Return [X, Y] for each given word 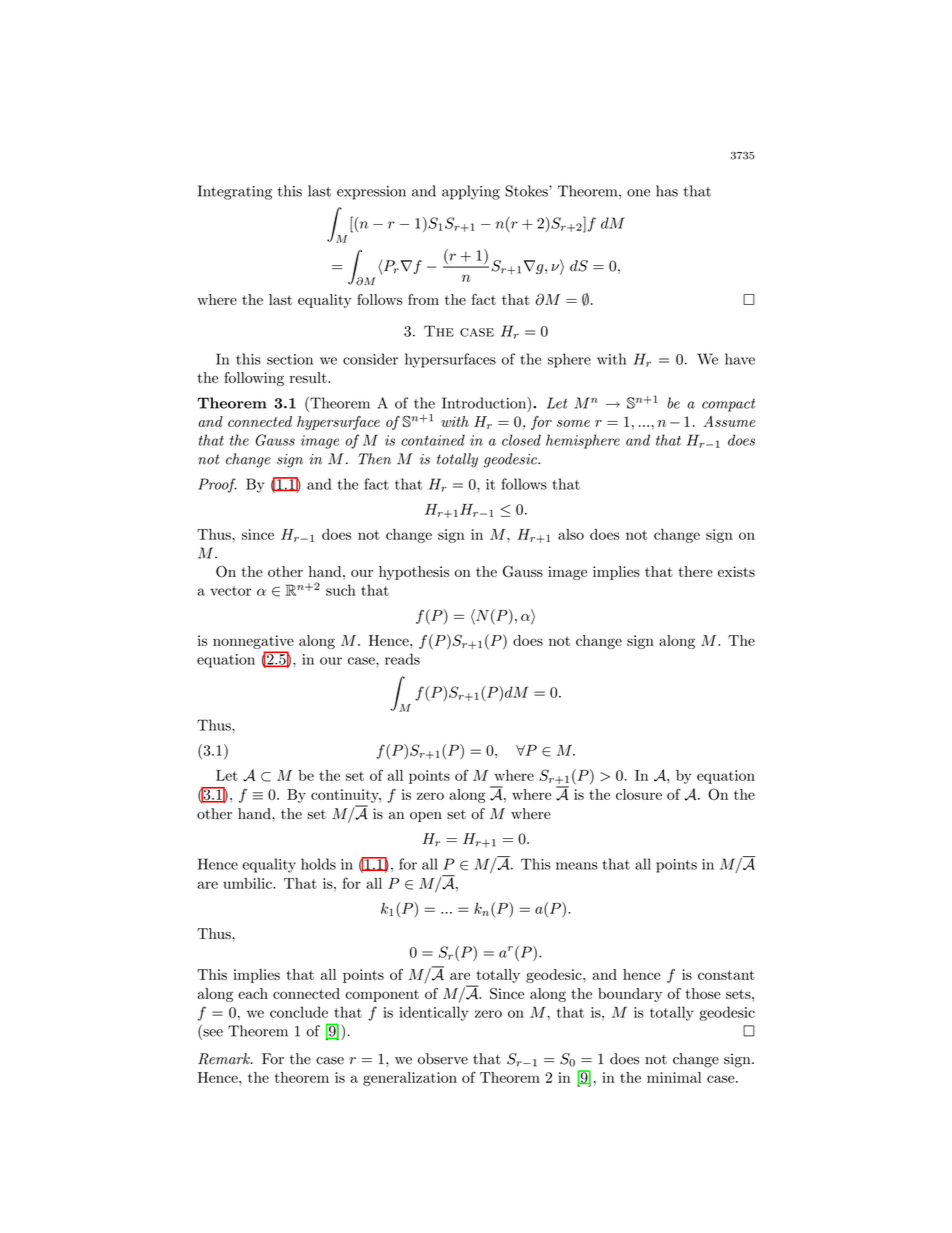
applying [471, 192]
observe [443, 1059]
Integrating [235, 192]
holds [318, 864]
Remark [225, 1059]
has [667, 191]
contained [433, 440]
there [695, 571]
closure [639, 794]
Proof [217, 485]
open [426, 817]
